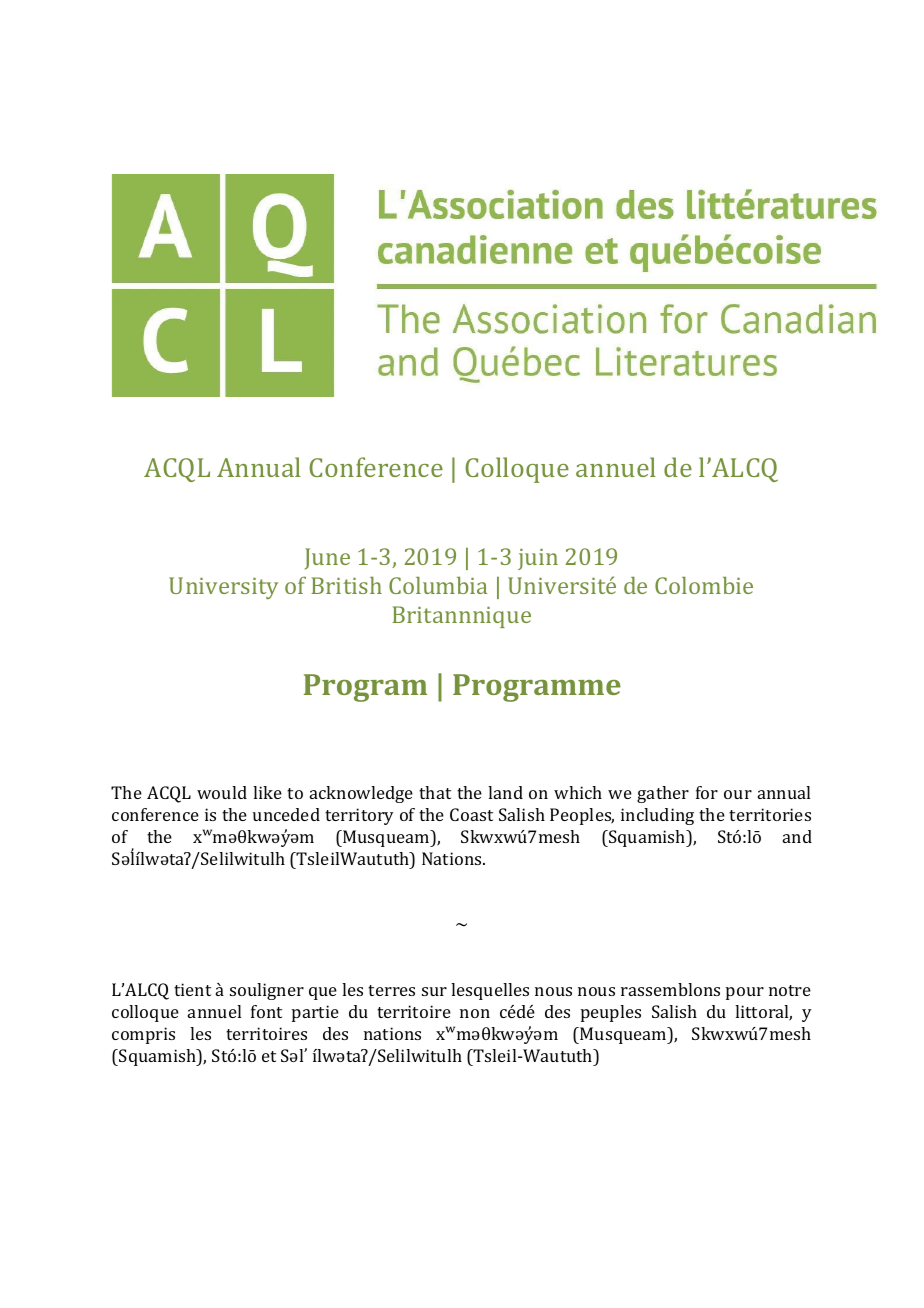 This page has width=924, height=1308. I want to click on that, so click(435, 792).
